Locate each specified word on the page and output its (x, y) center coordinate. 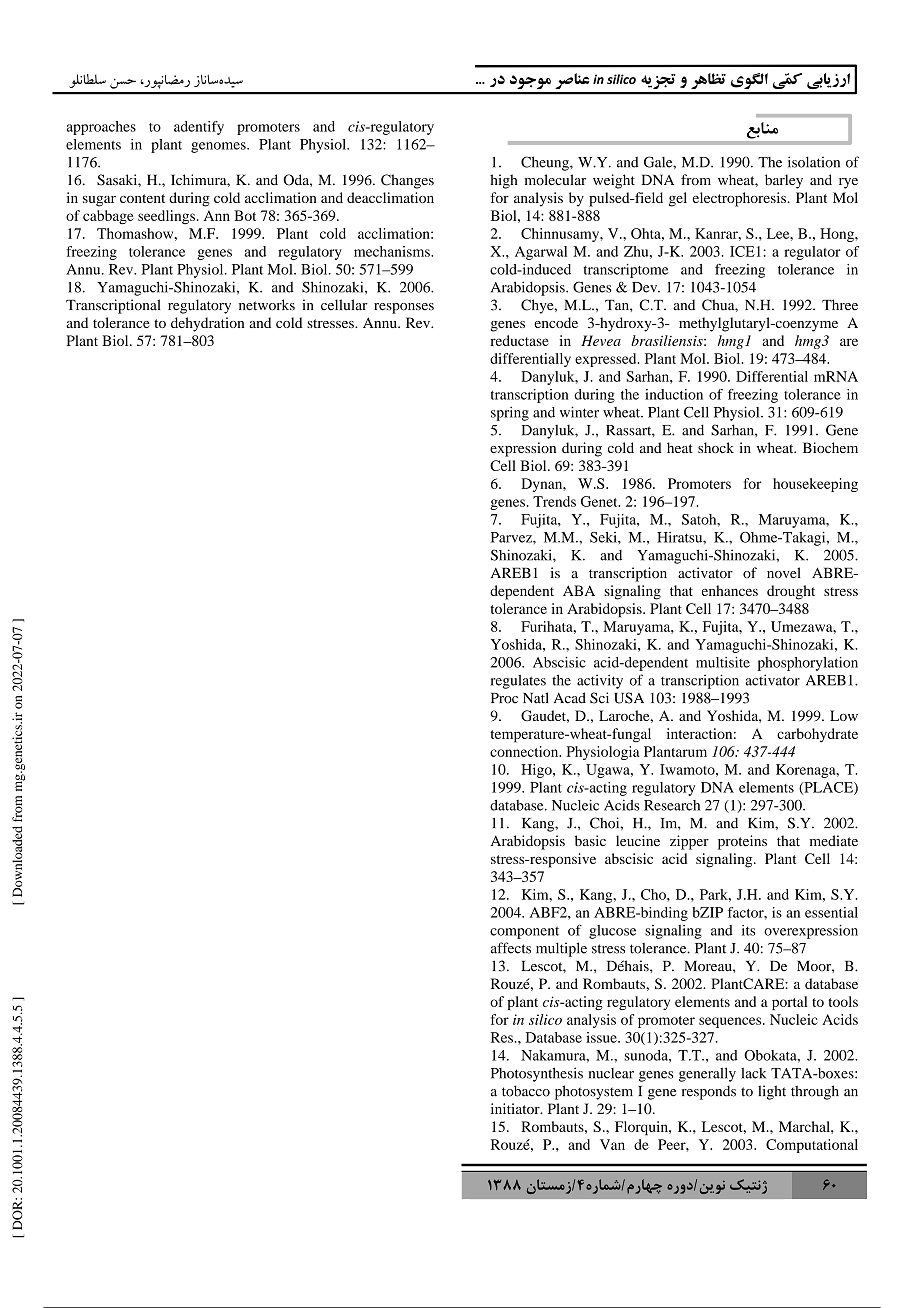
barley (784, 181)
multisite (723, 662)
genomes (219, 147)
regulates (518, 682)
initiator (516, 1108)
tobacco (526, 1091)
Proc (504, 698)
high (503, 181)
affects (511, 948)
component (524, 932)
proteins (742, 842)
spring (510, 413)
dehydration (207, 324)
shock (716, 447)
